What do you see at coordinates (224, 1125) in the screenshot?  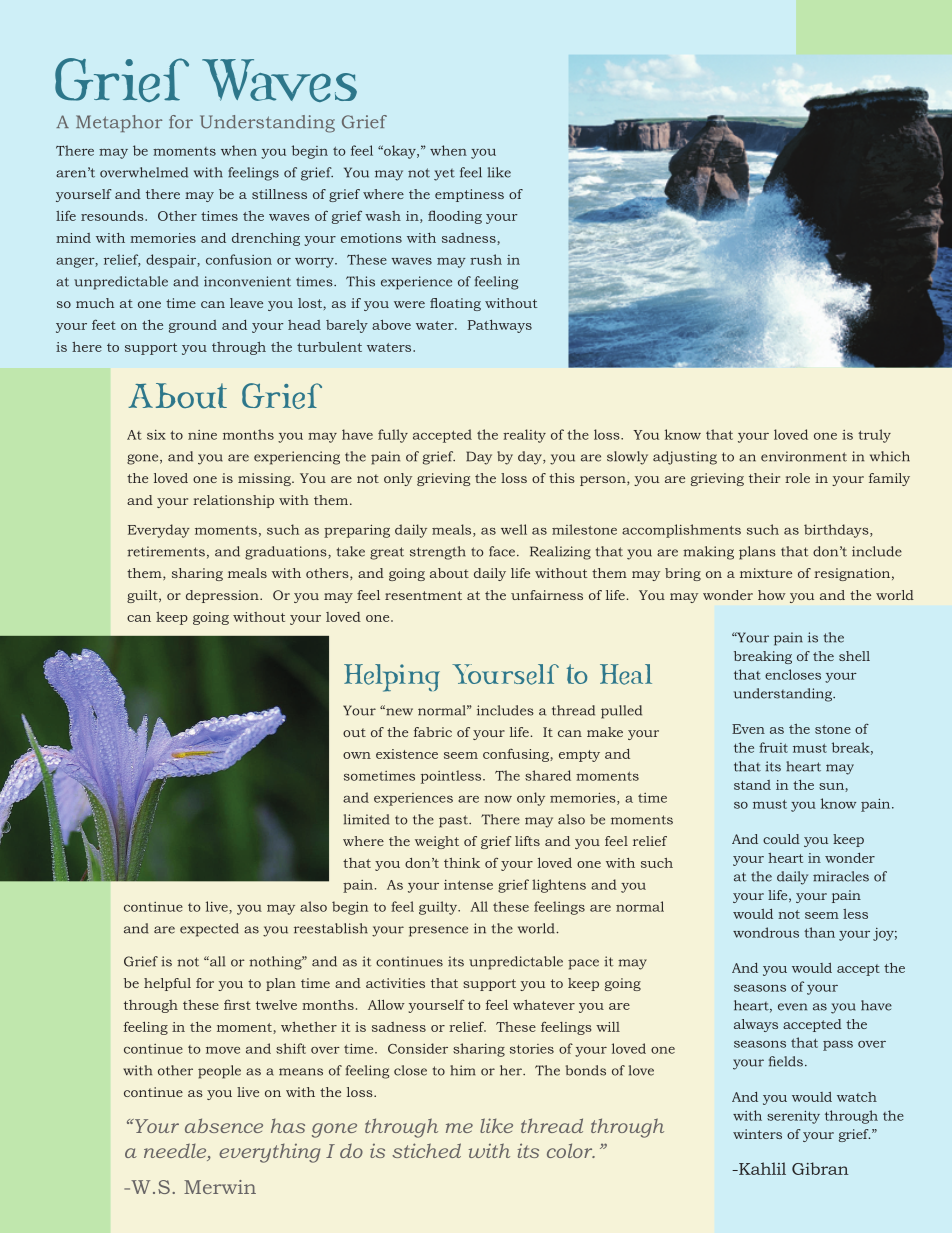 I see `absence` at bounding box center [224, 1125].
